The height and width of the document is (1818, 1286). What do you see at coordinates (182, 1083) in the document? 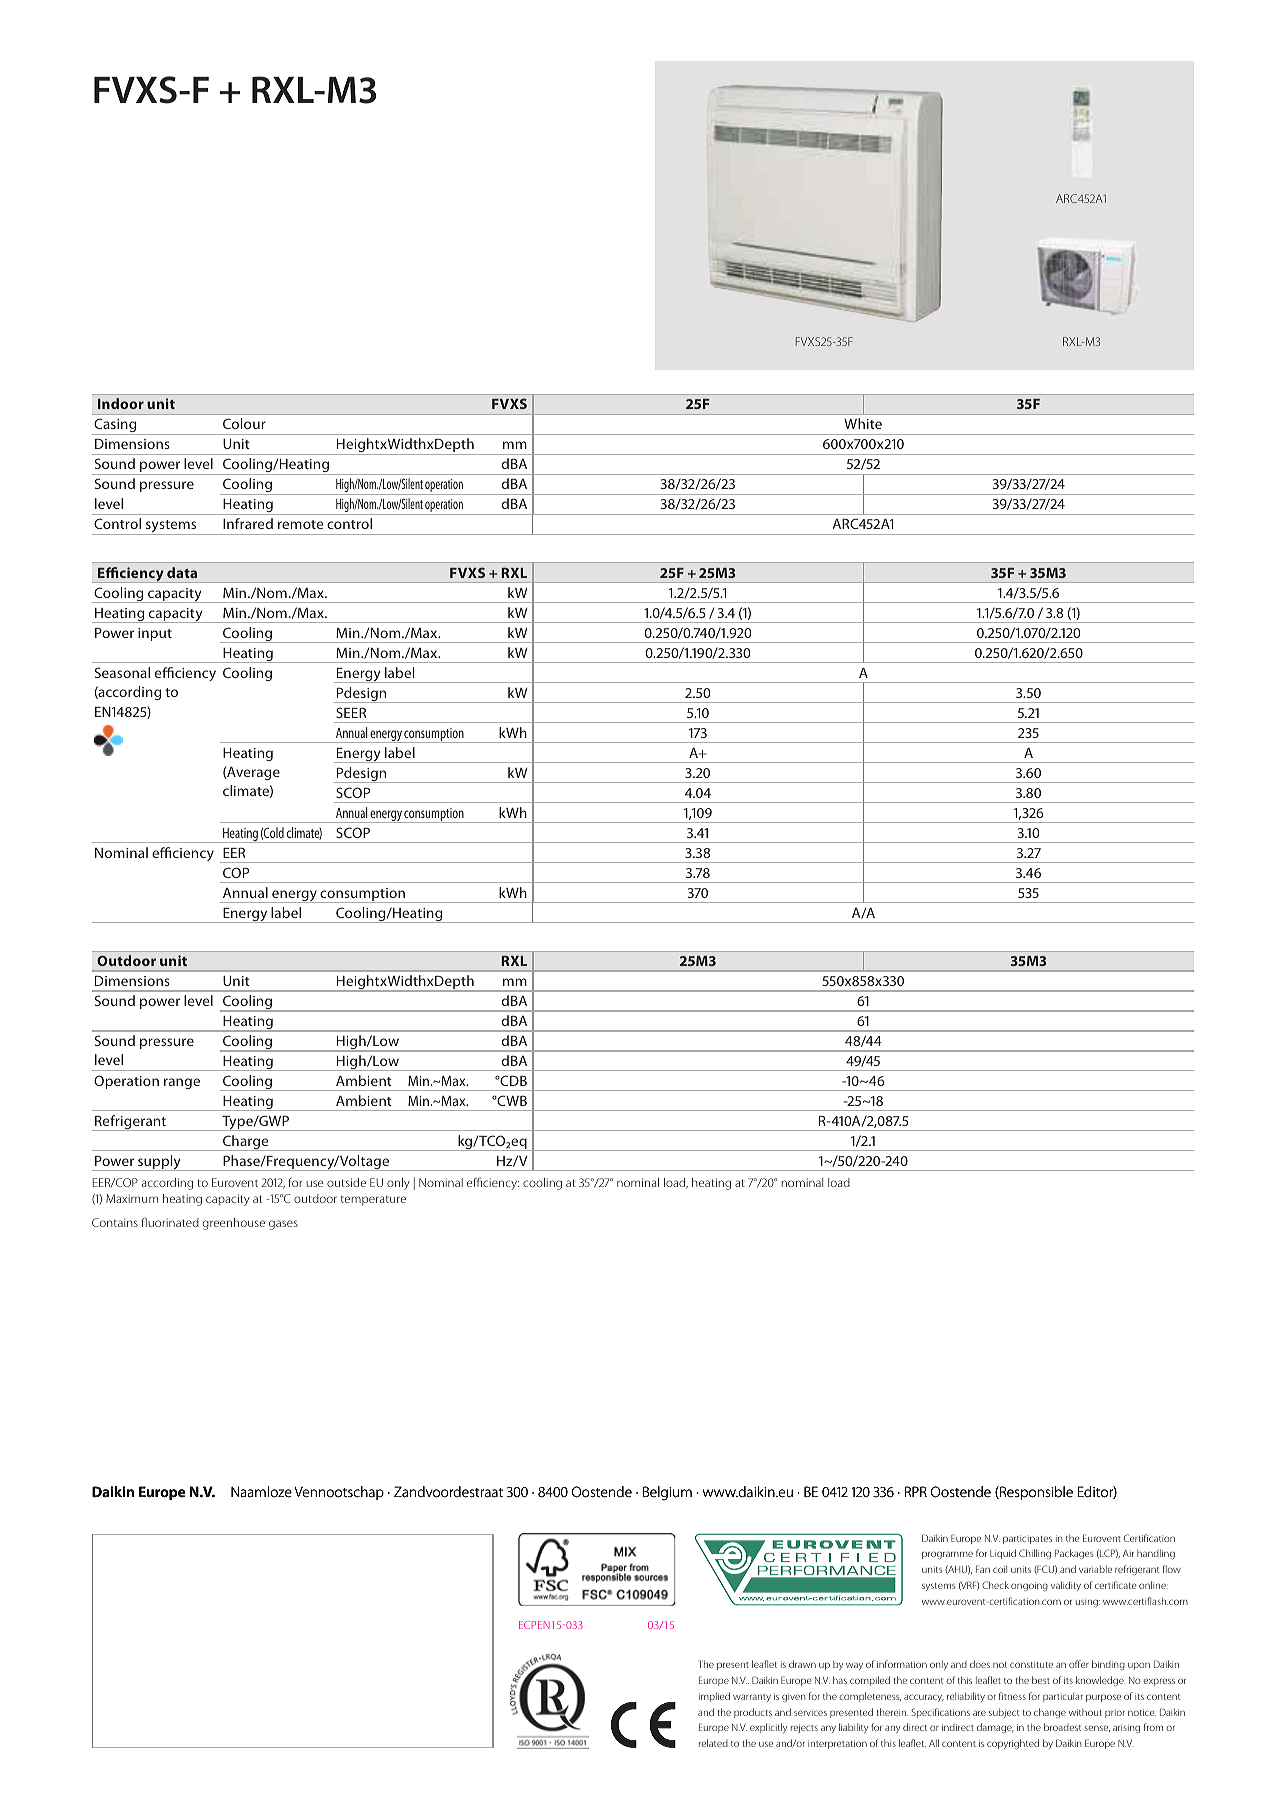
I see `range` at bounding box center [182, 1083].
